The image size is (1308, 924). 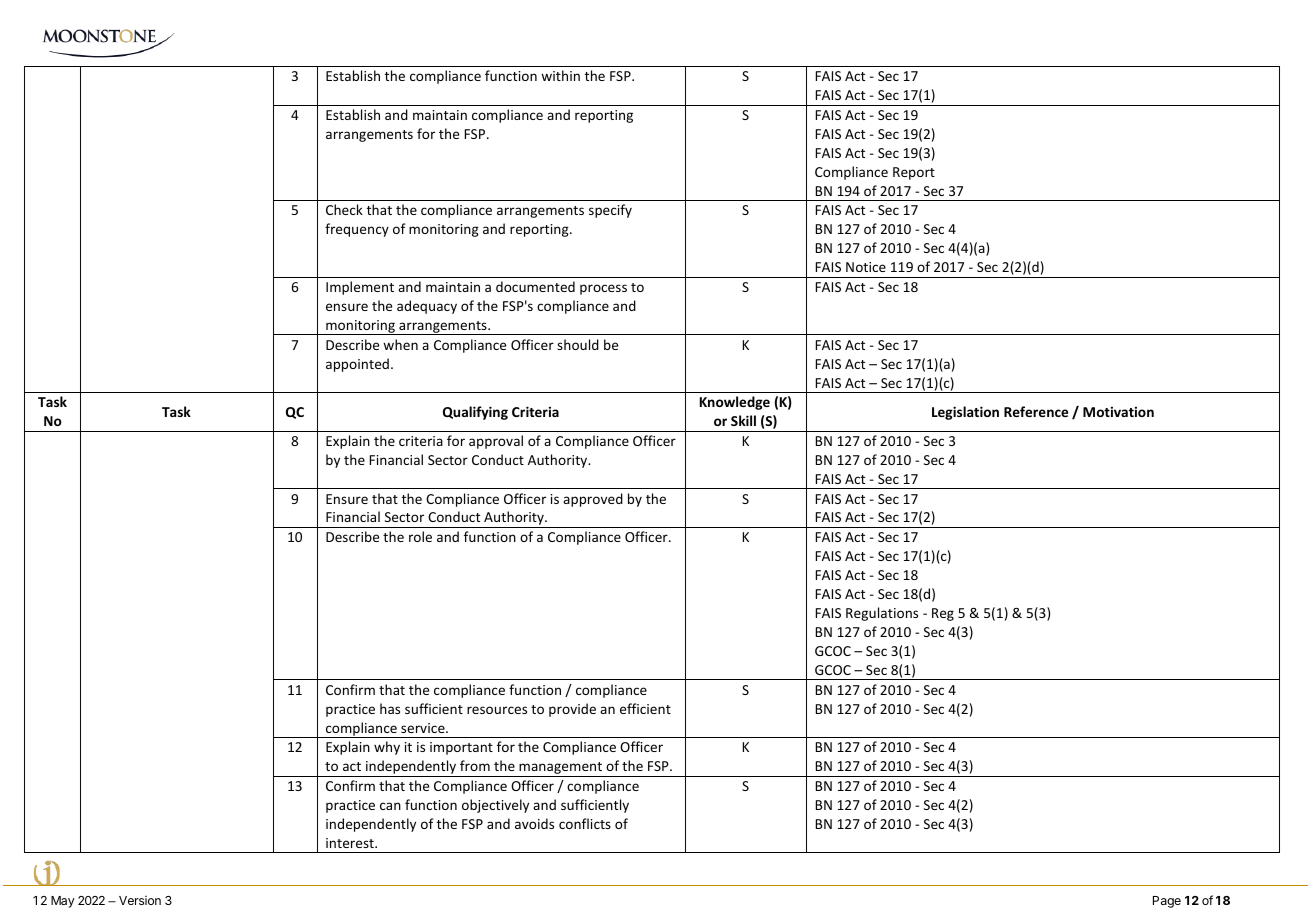 What do you see at coordinates (560, 75) in the screenshot?
I see `within` at bounding box center [560, 75].
